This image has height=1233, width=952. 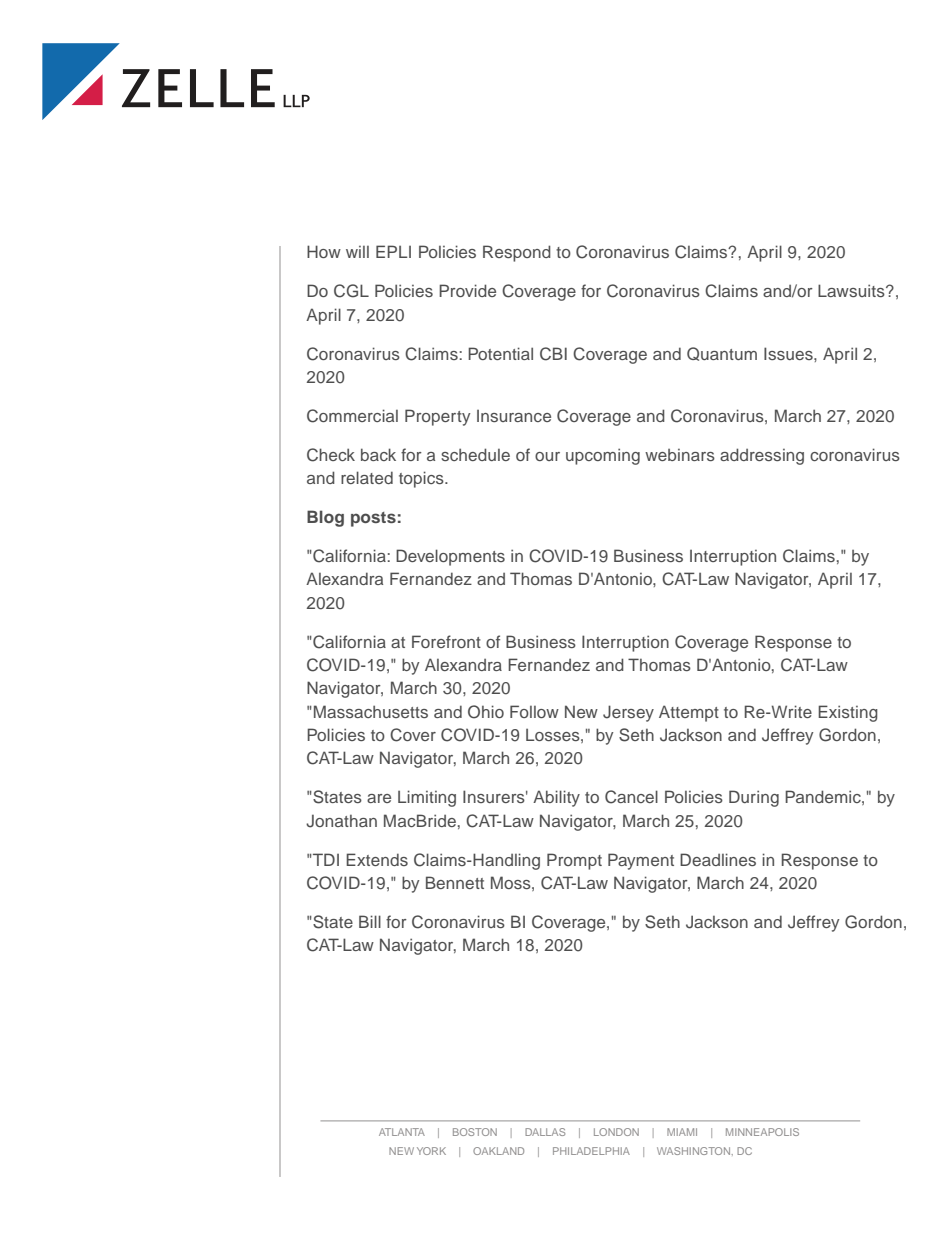 What do you see at coordinates (377, 859) in the image?
I see `Extends` at bounding box center [377, 859].
